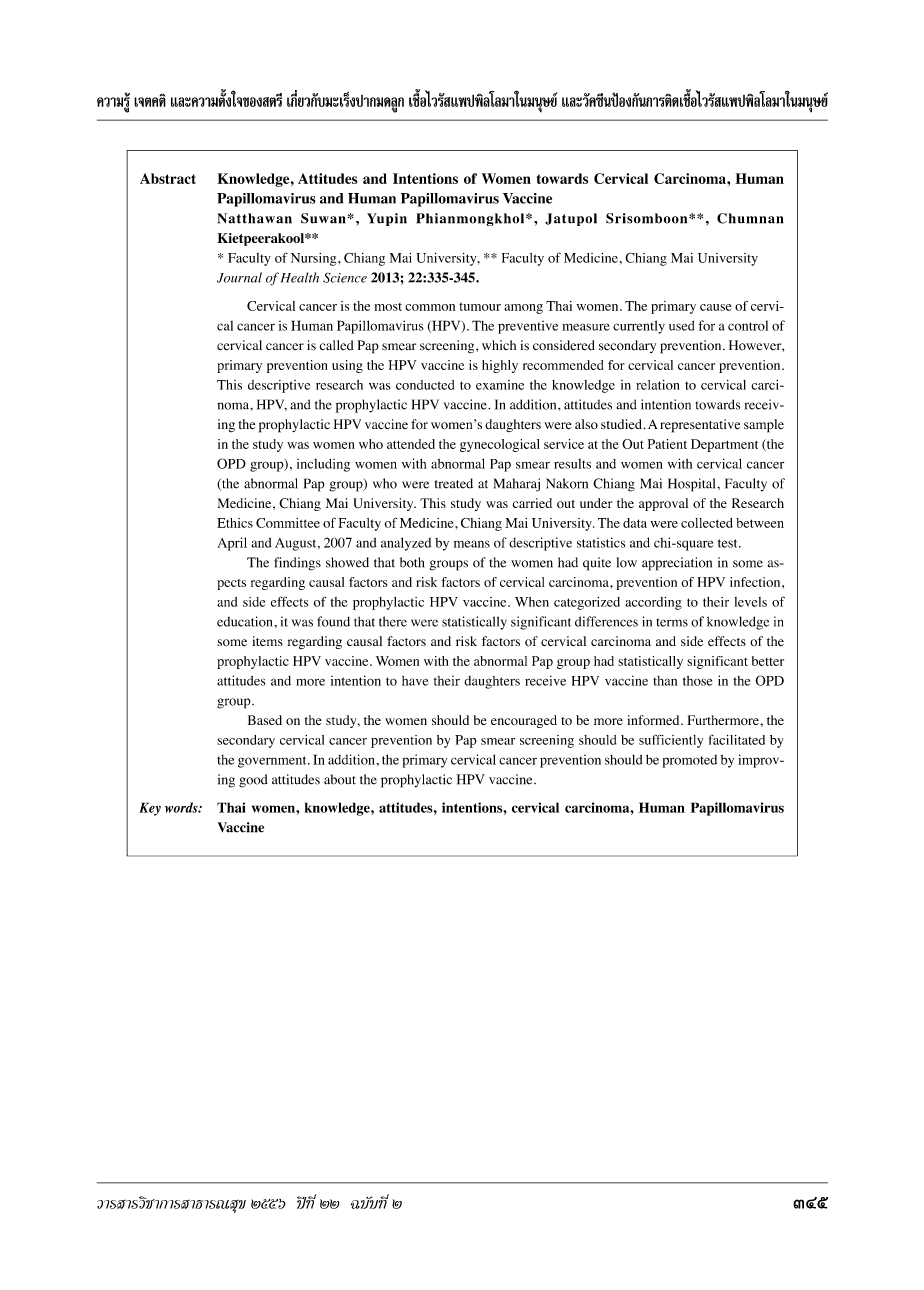 The image size is (924, 1290). I want to click on conducted, so click(425, 385).
